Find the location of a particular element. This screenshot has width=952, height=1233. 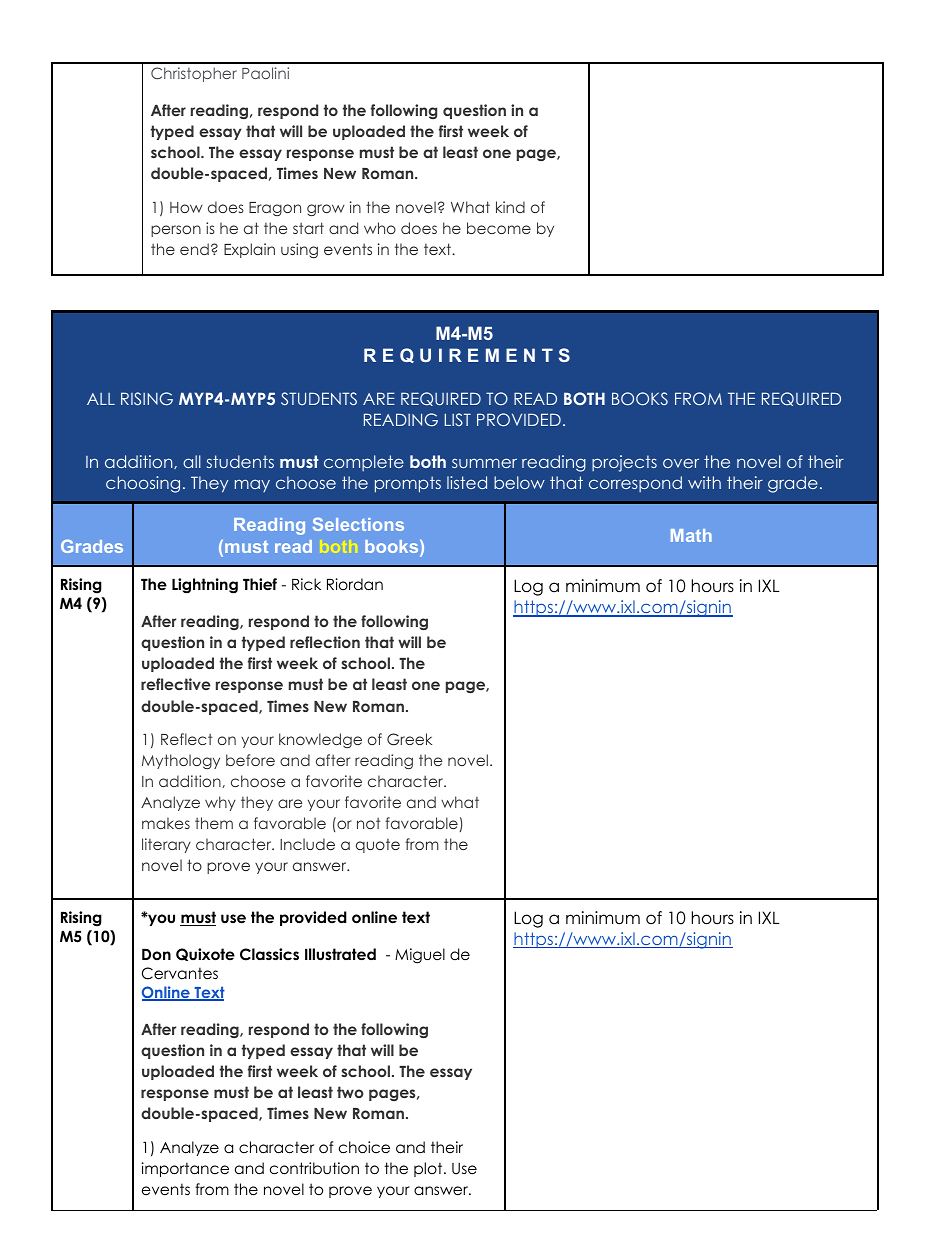

may is located at coordinates (252, 485).
